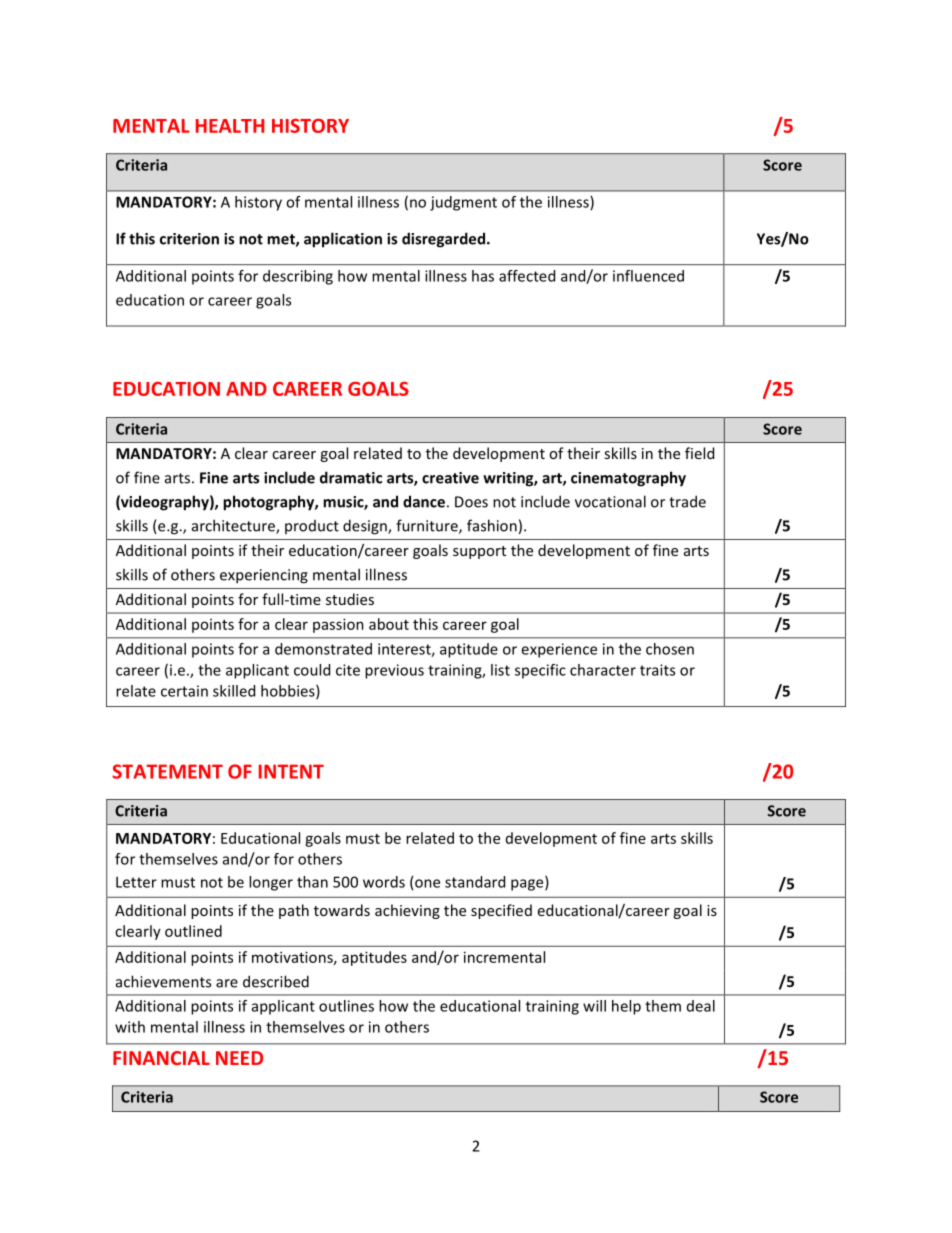 The image size is (952, 1233). I want to click on chosen, so click(670, 649).
